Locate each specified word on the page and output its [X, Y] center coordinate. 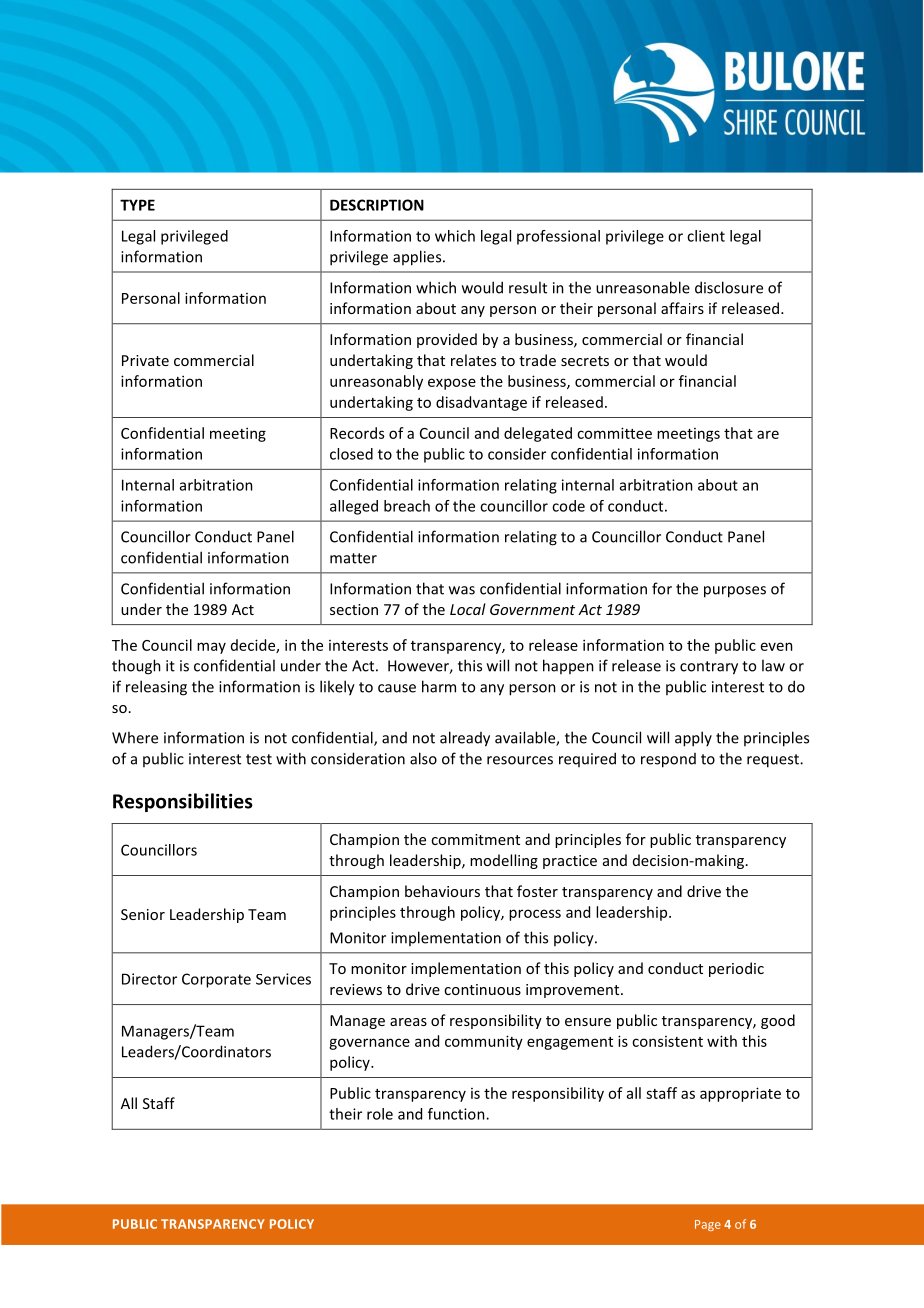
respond [668, 760]
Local [468, 609]
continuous [482, 989]
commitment [475, 839]
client [706, 236]
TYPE [137, 205]
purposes [735, 592]
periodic [736, 969]
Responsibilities [183, 802]
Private [145, 360]
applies [418, 258]
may [211, 648]
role [380, 1114]
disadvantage [481, 403]
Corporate [216, 980]
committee [614, 433]
